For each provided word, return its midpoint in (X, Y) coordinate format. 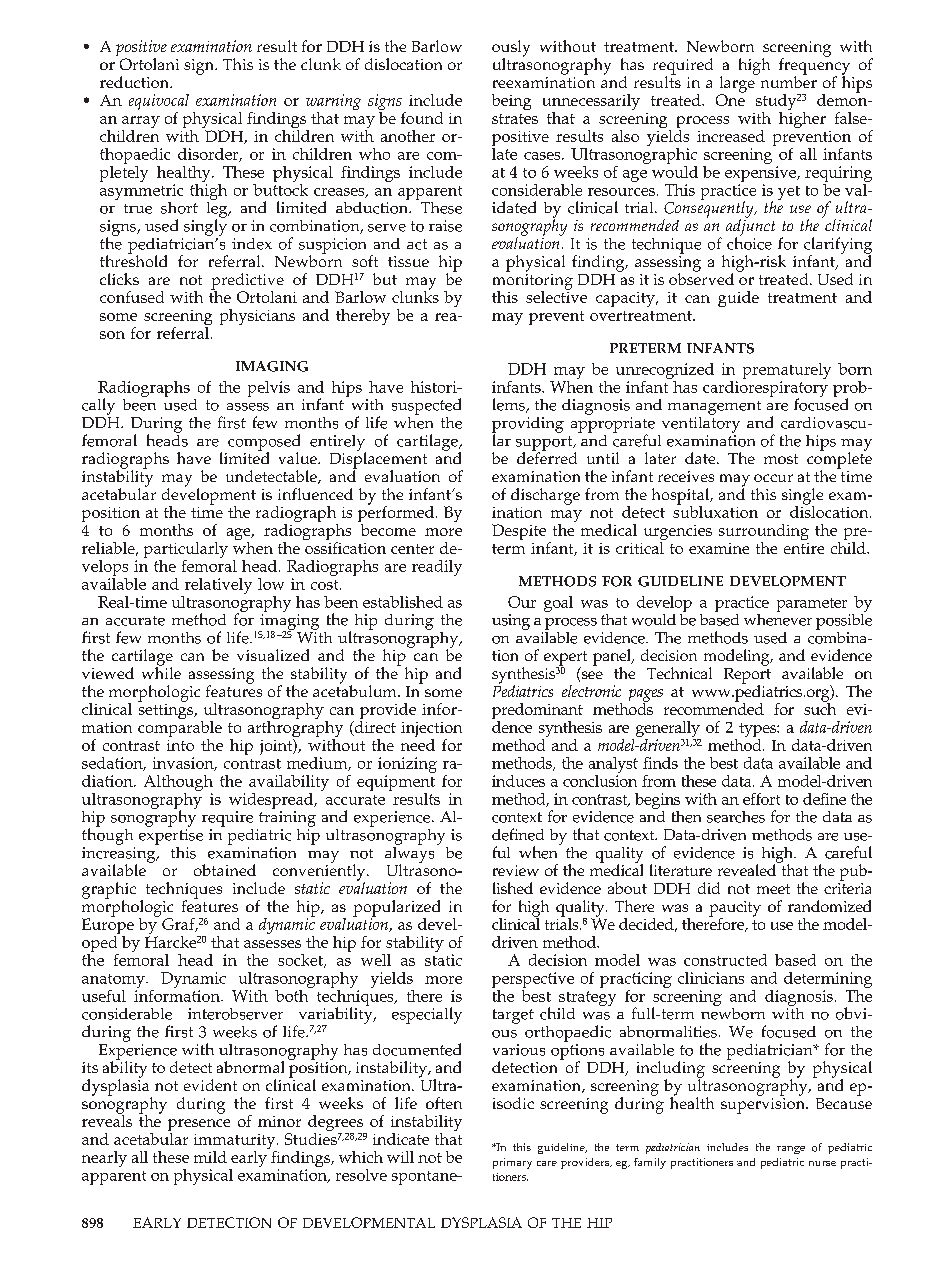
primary (512, 1163)
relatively (217, 587)
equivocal (159, 103)
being (511, 102)
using (511, 622)
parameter (812, 605)
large (738, 84)
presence (199, 1126)
